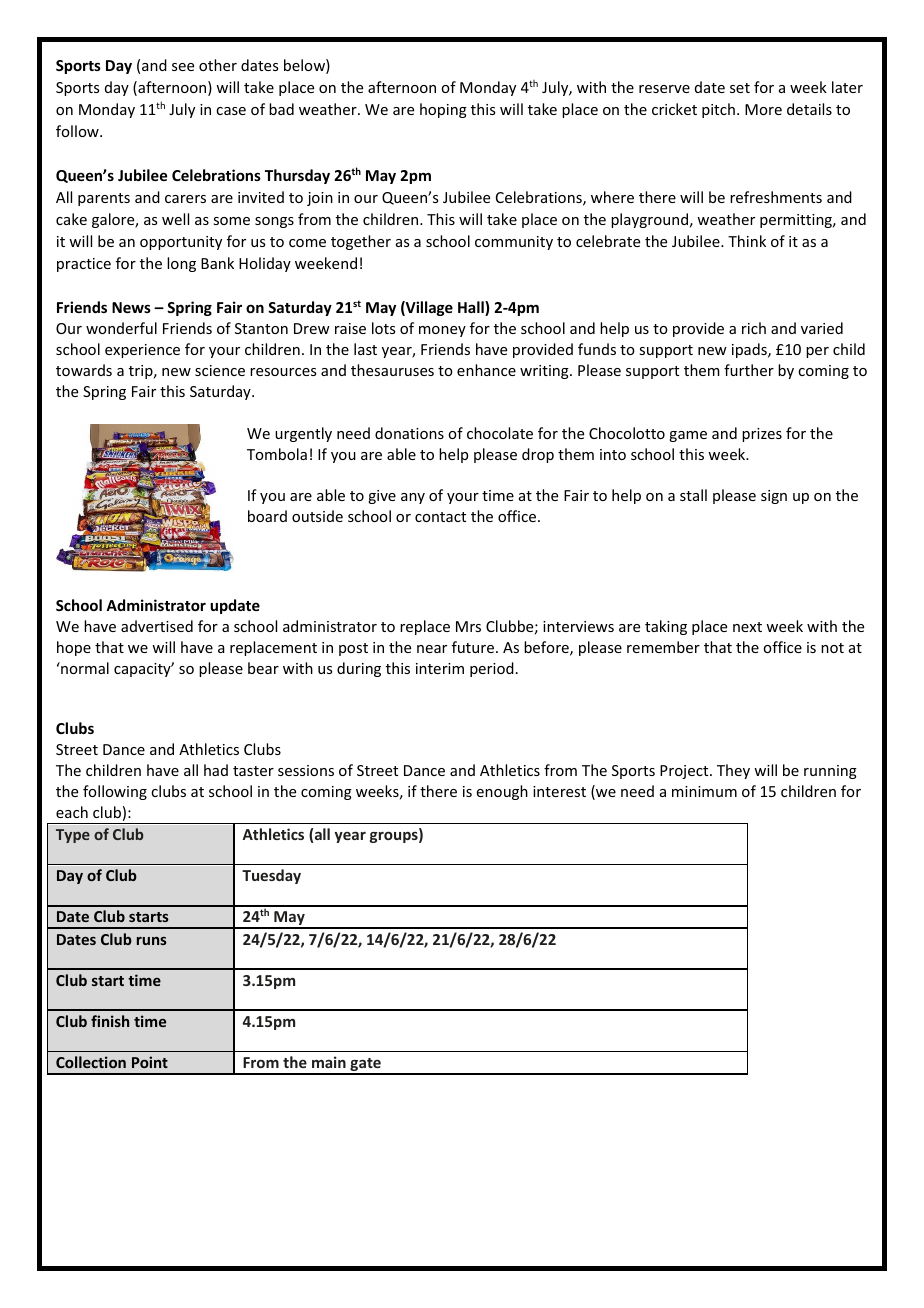  I want to click on hoping, so click(443, 110).
